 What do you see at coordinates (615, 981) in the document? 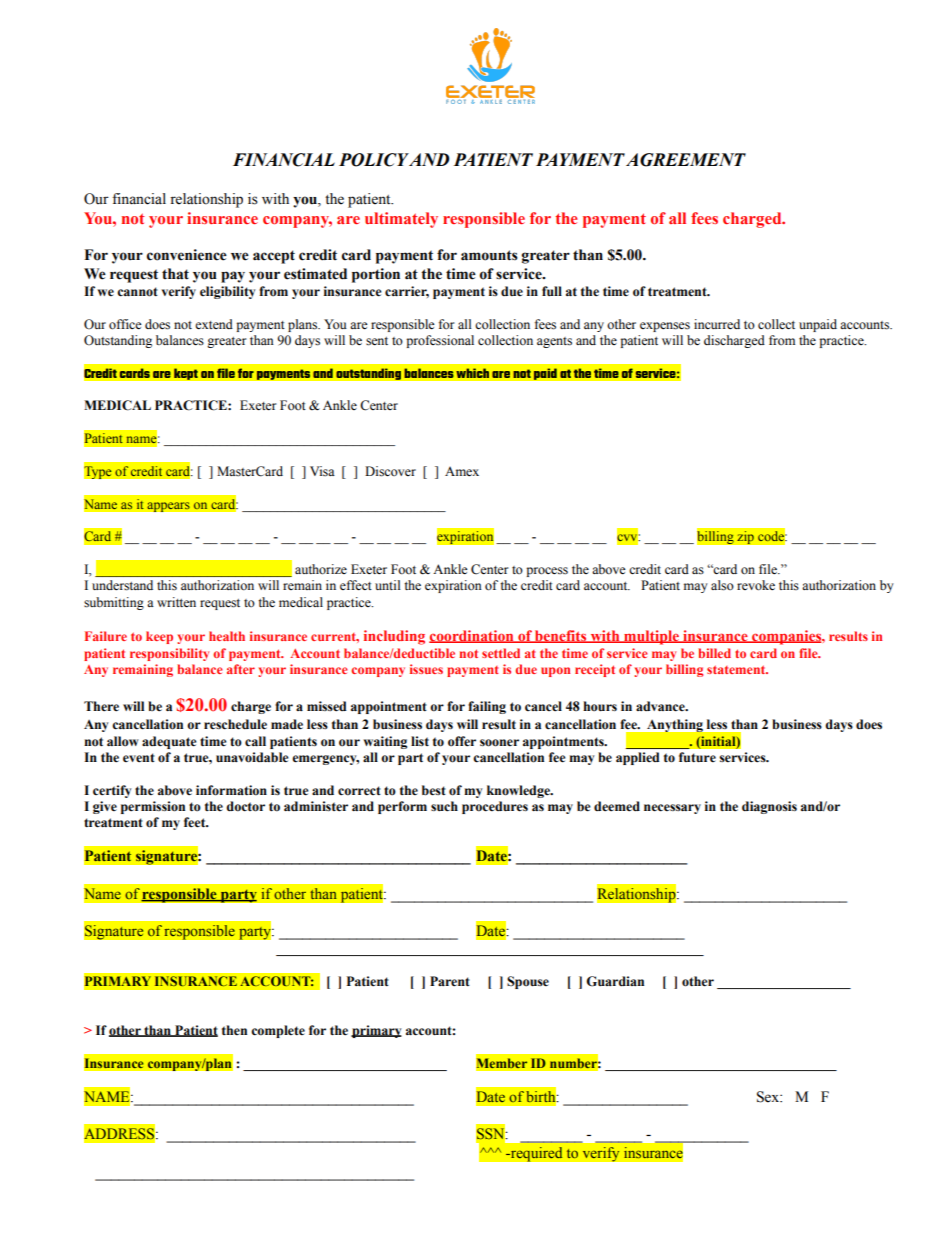
I see `Guardian` at bounding box center [615, 981].
